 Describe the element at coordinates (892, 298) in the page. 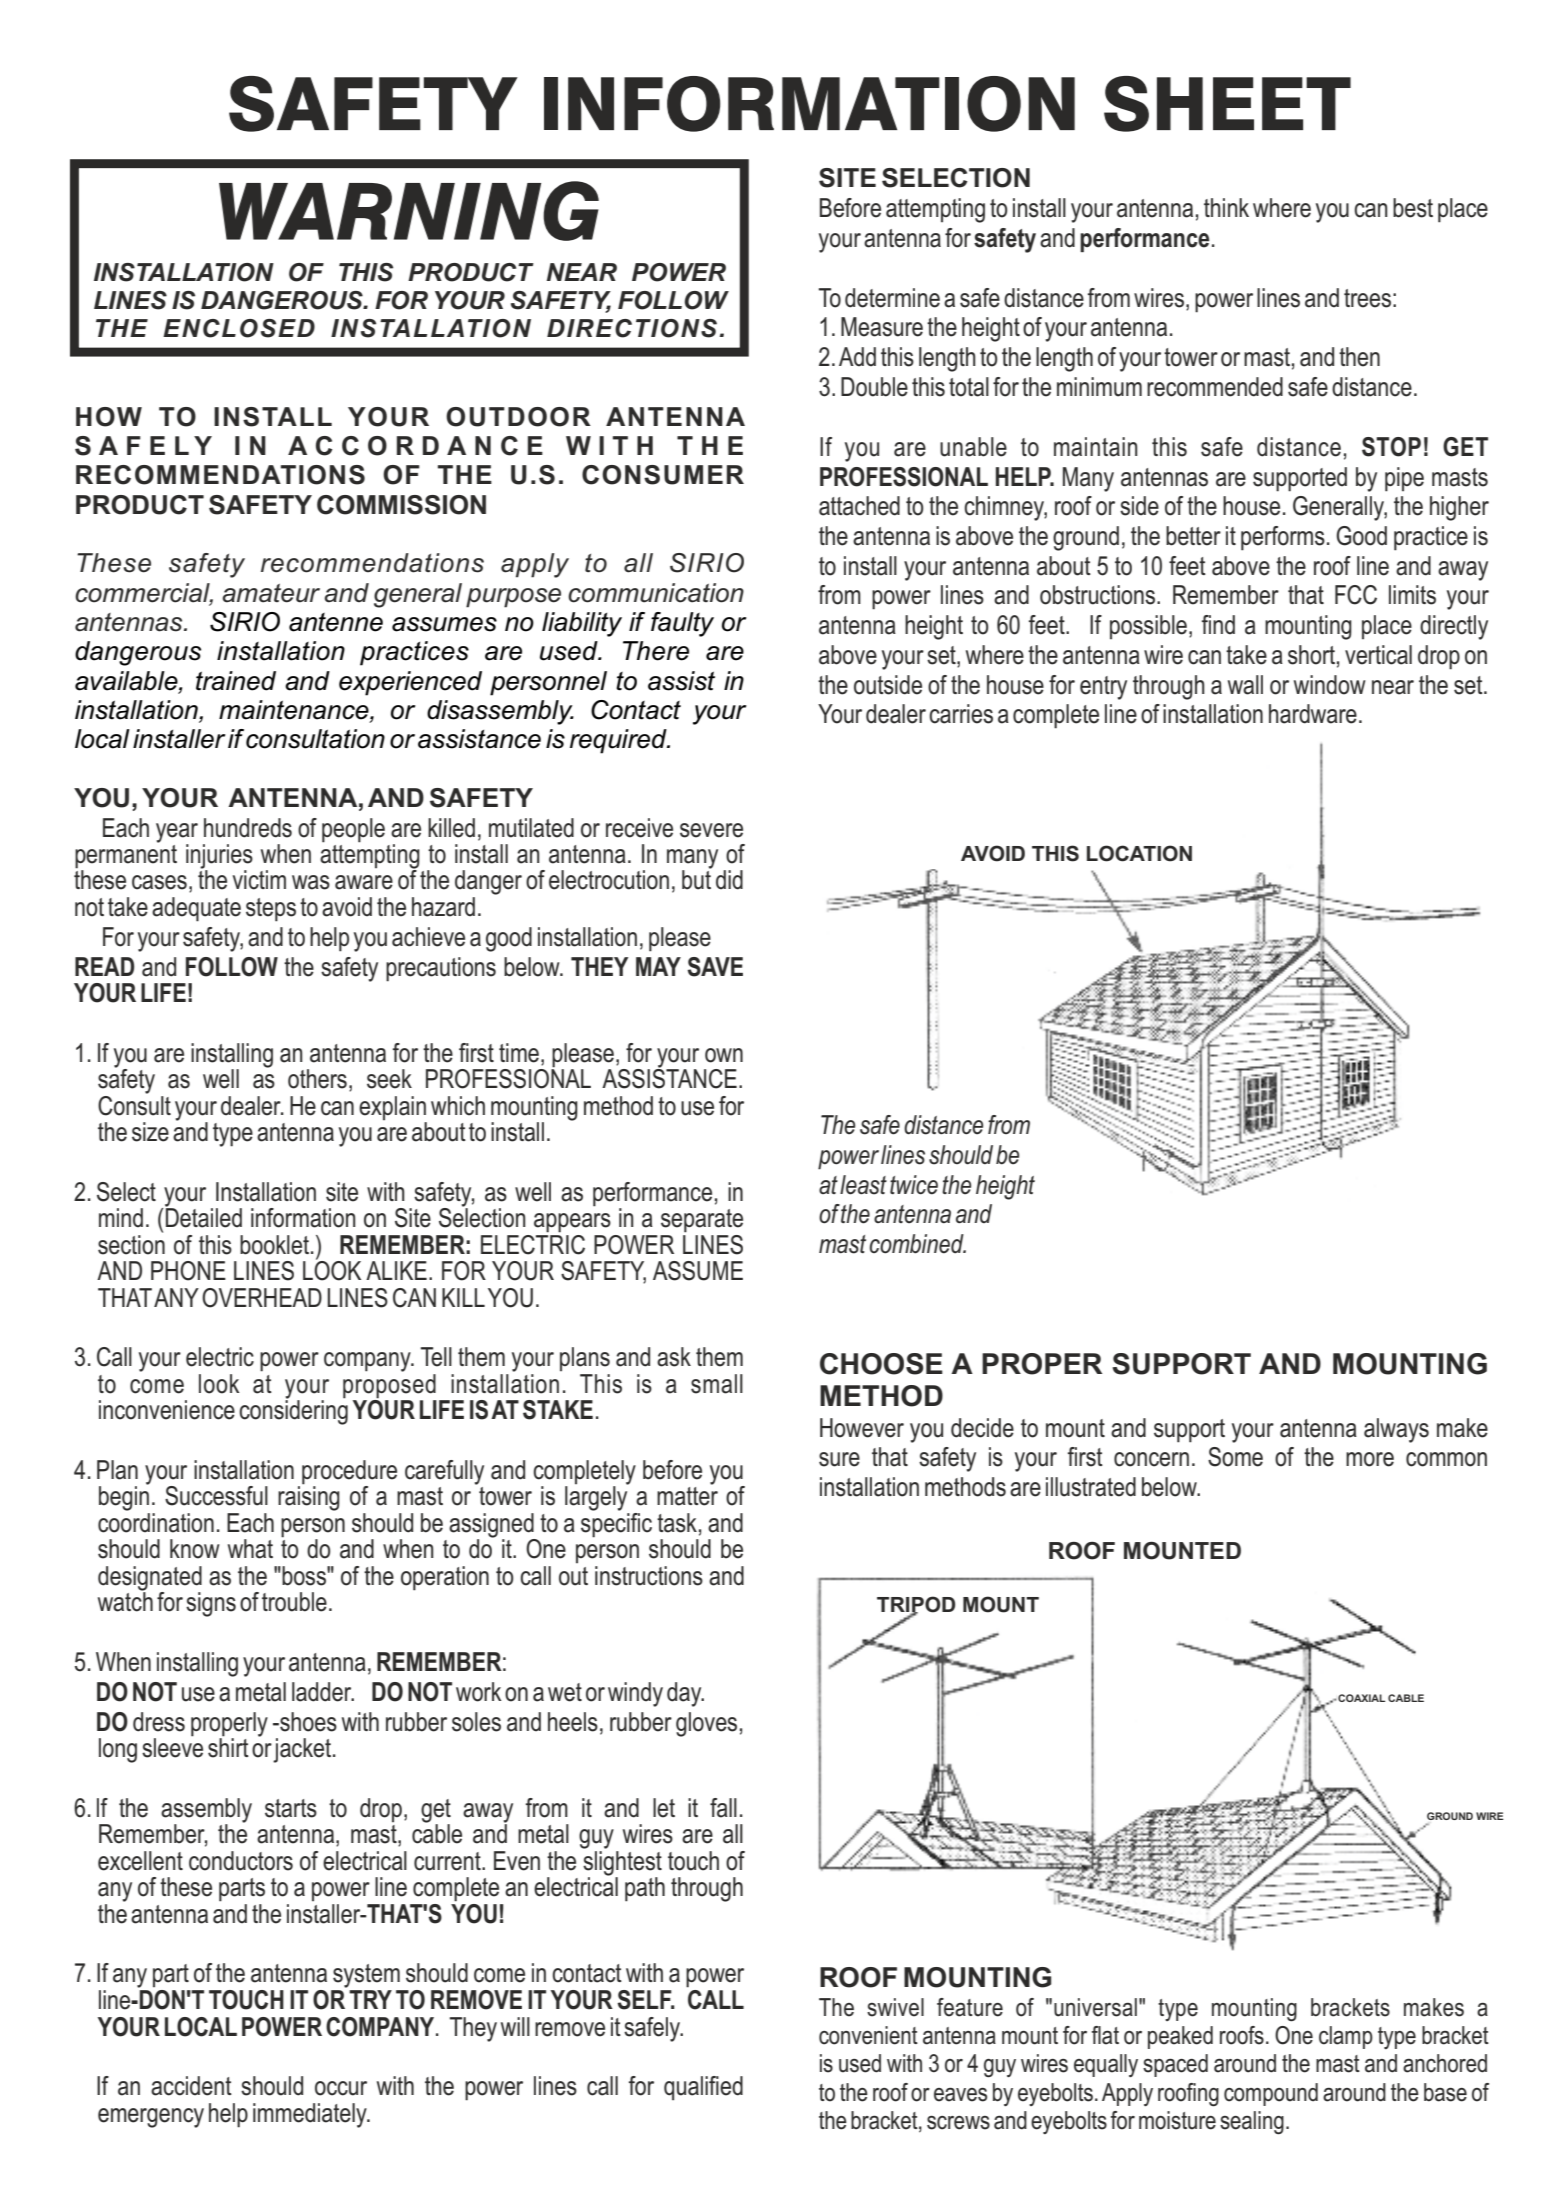

I see `determine` at that location.
